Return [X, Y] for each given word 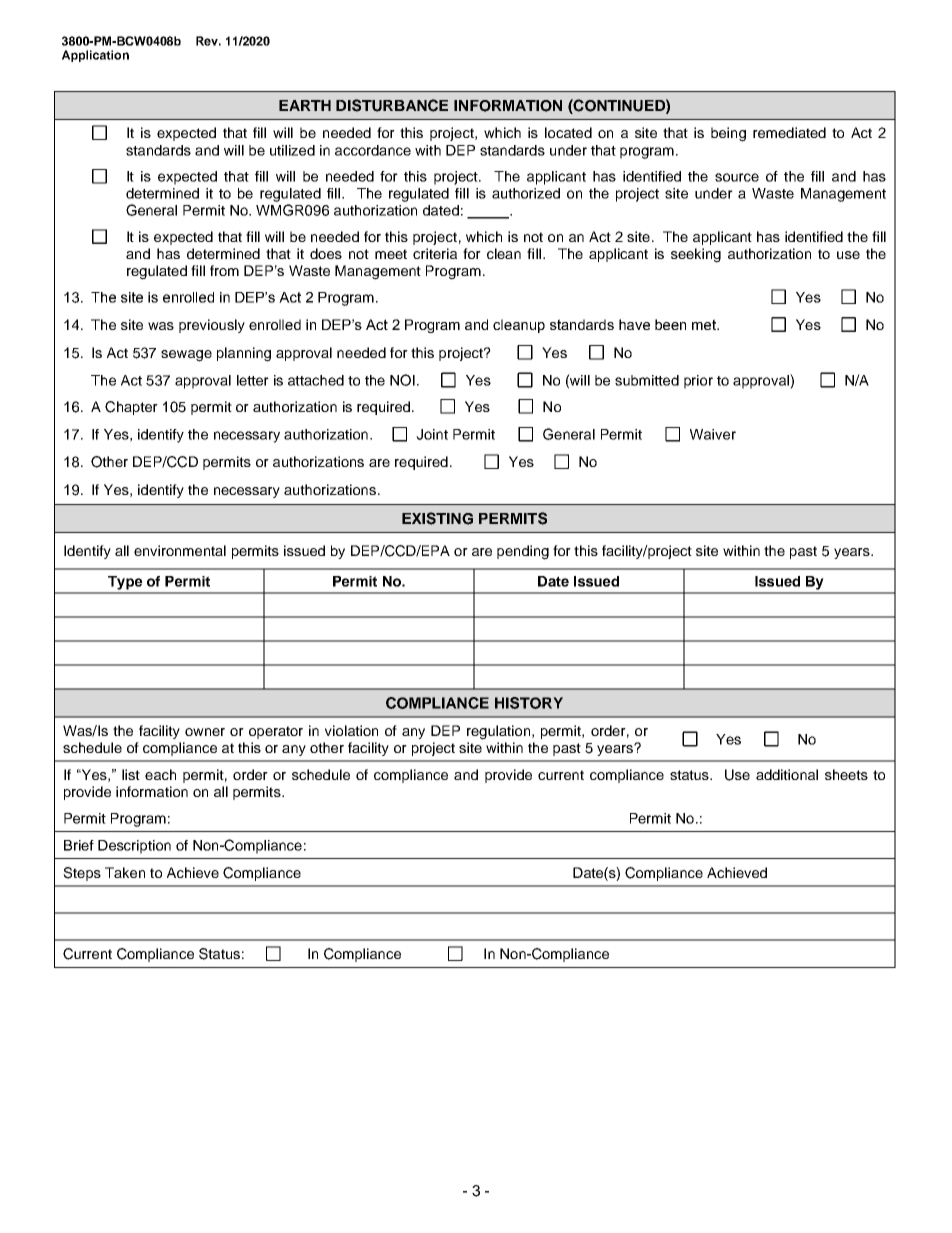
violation [351, 730]
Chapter [131, 408]
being [728, 134]
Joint [432, 434]
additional [787, 774]
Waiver [713, 434]
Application [95, 56]
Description [134, 847]
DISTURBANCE [392, 105]
